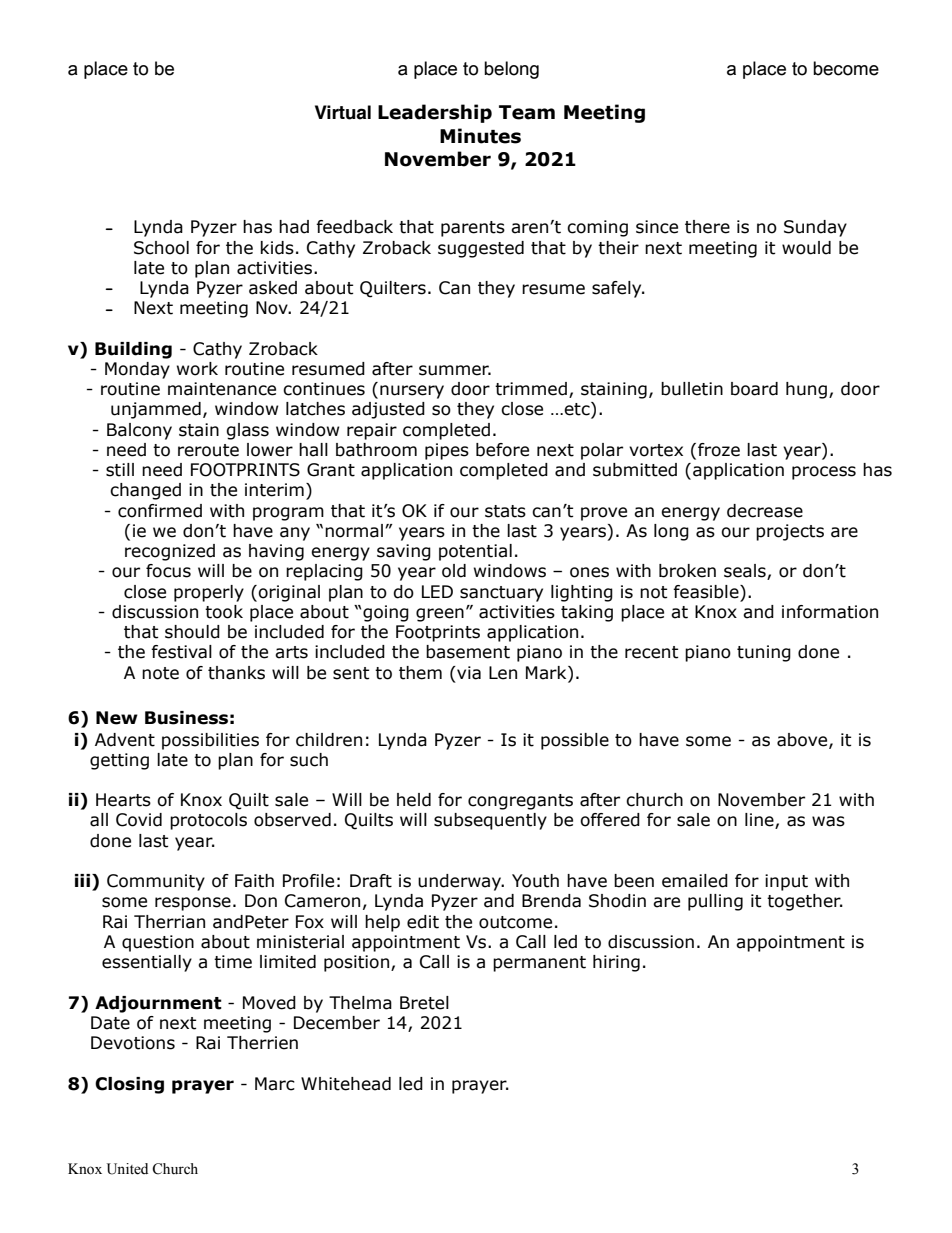 This image has width=952, height=1233. I want to click on Minutes, so click(480, 136).
